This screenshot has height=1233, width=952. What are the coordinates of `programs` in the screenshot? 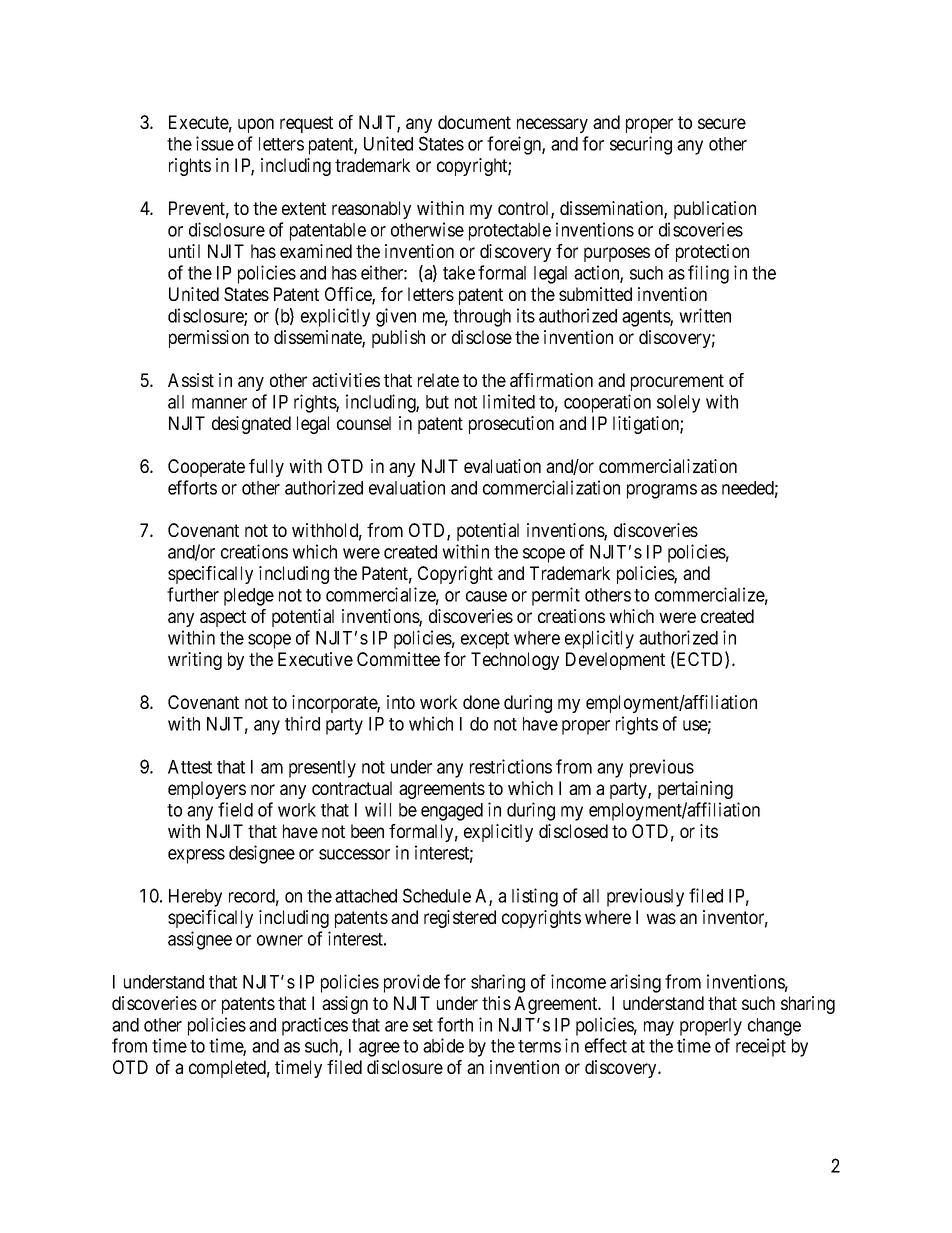 It's located at (662, 491).
